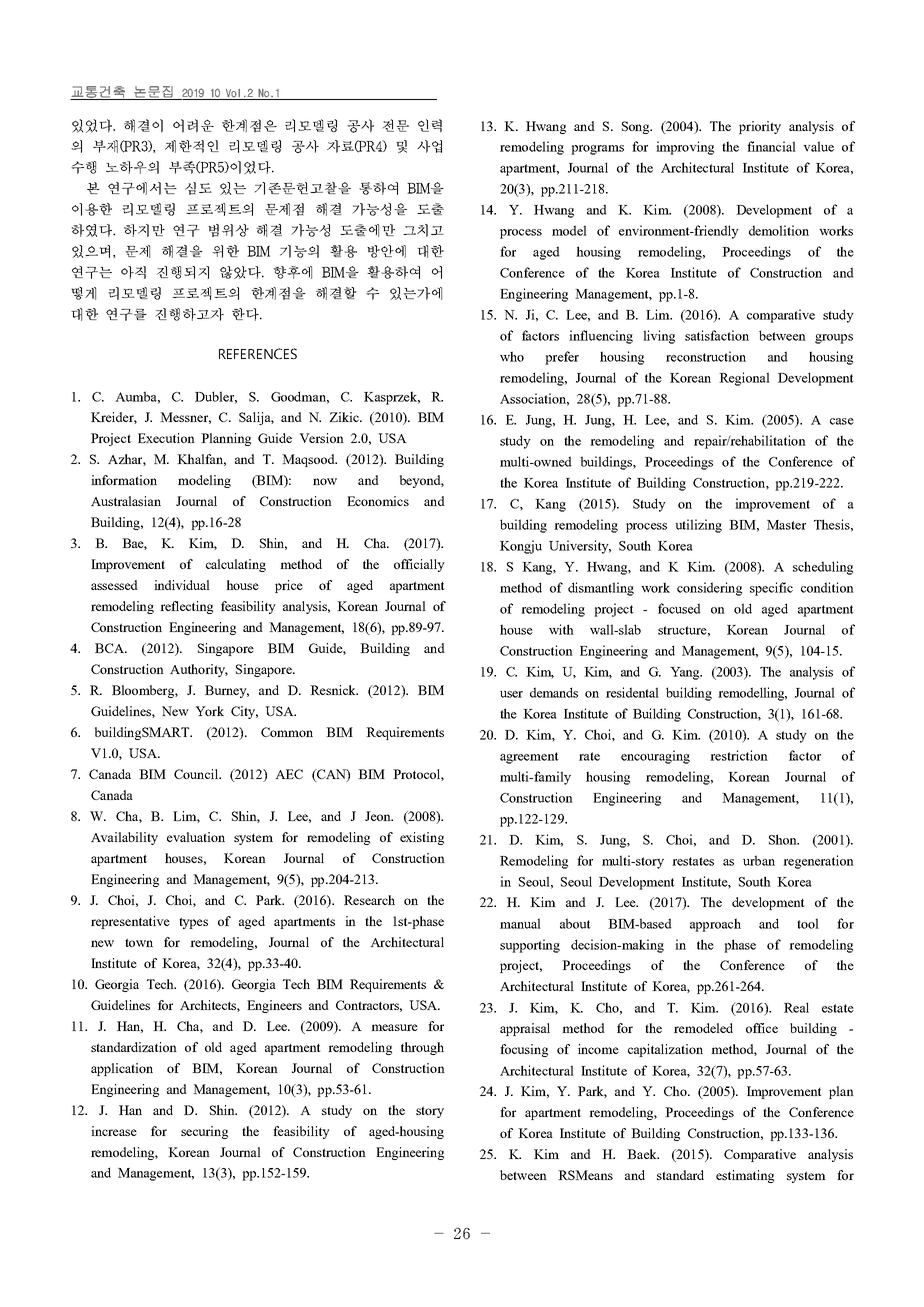 The height and width of the screenshot is (1307, 924). I want to click on financial, so click(771, 146).
